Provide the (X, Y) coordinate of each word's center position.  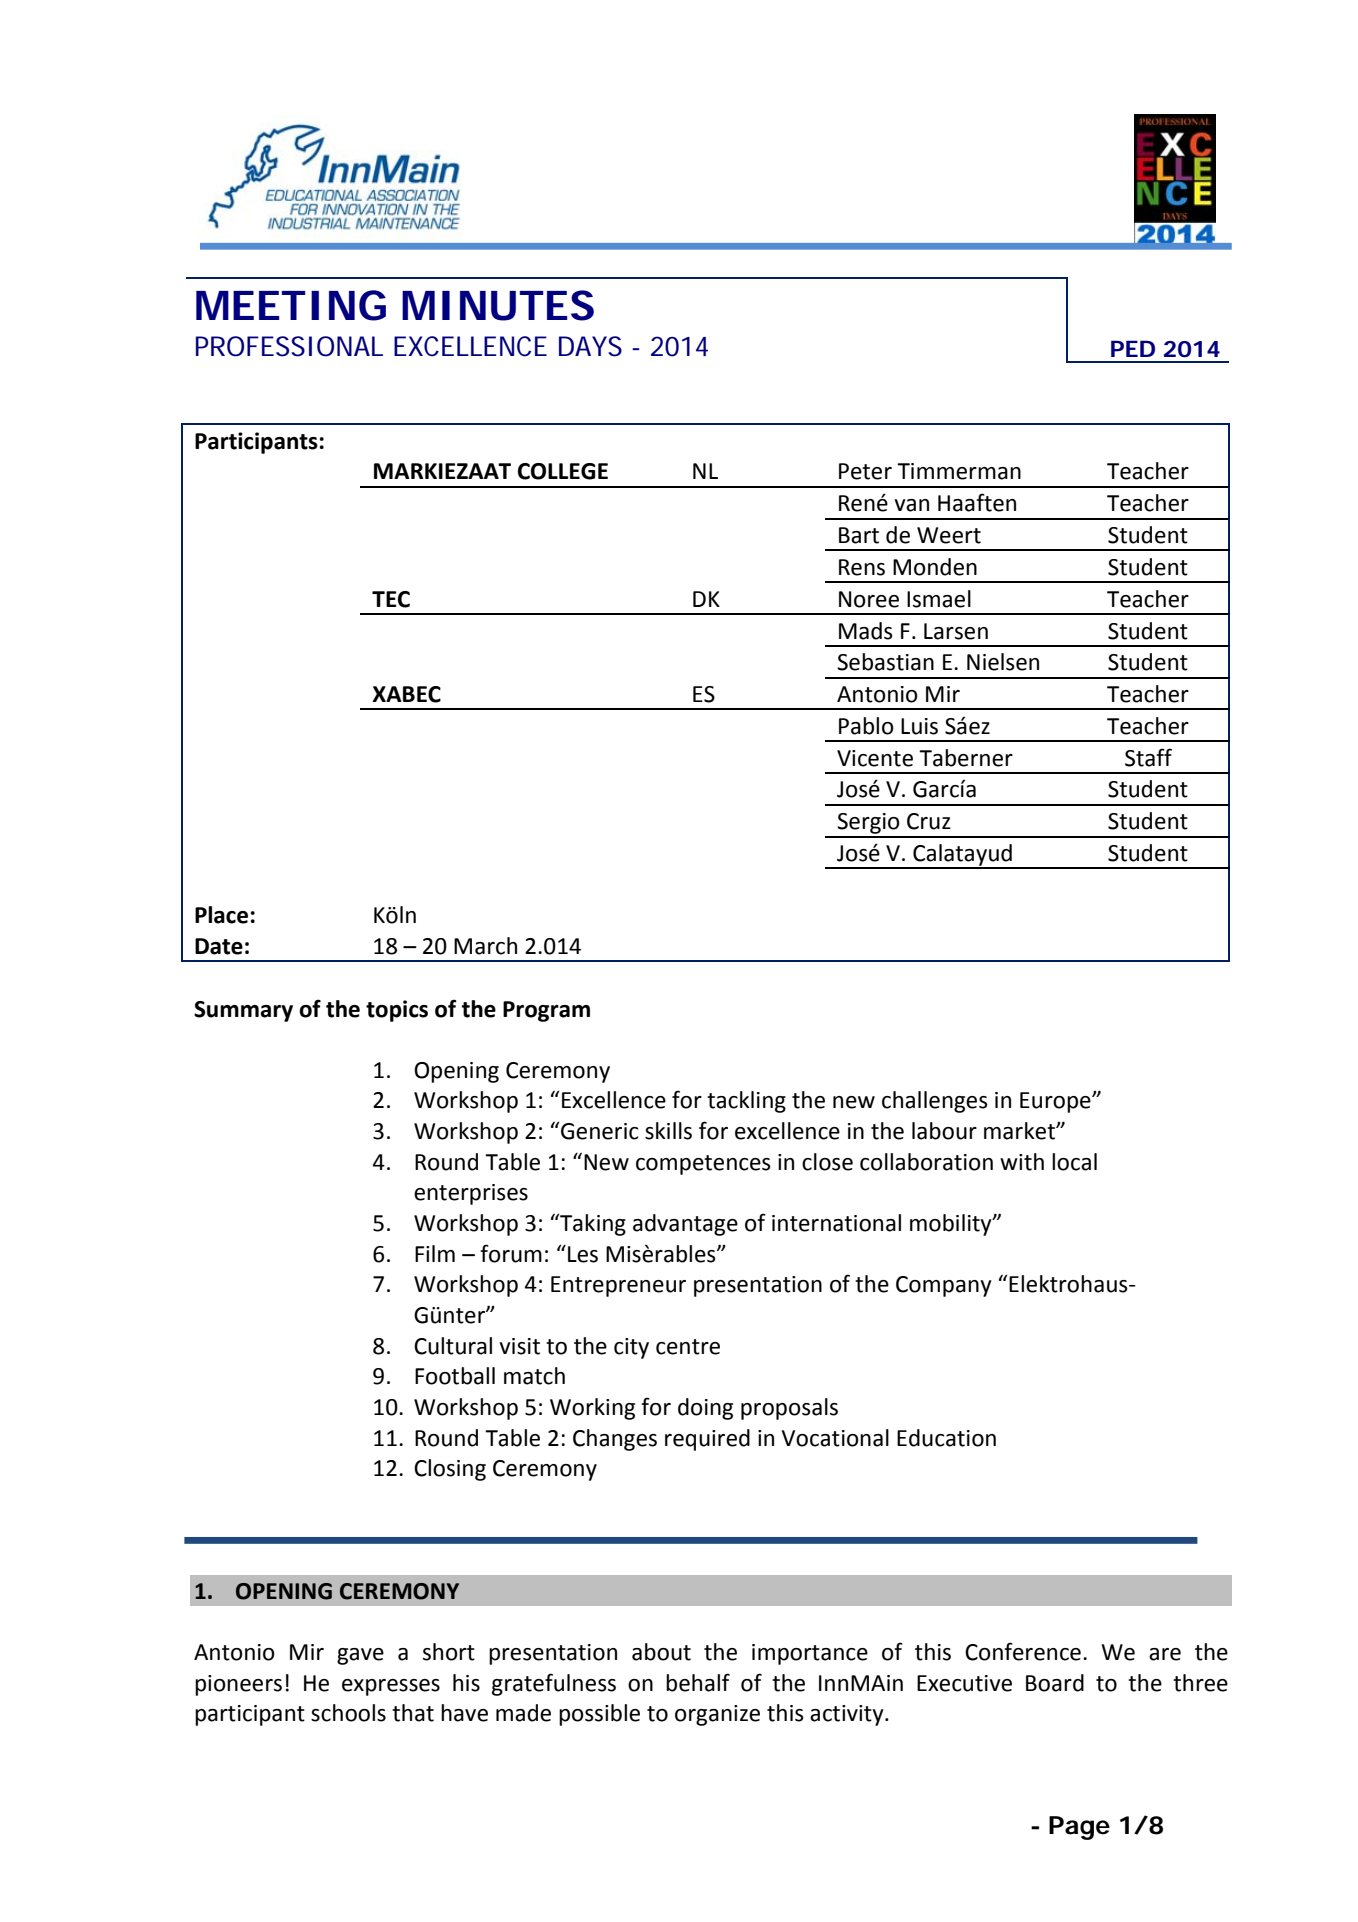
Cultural (453, 1346)
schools (348, 1713)
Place (221, 915)
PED (1133, 348)
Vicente (875, 758)
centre (688, 1347)
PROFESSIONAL (289, 346)
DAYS (590, 346)
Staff (1148, 757)
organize (717, 1715)
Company (944, 1286)
